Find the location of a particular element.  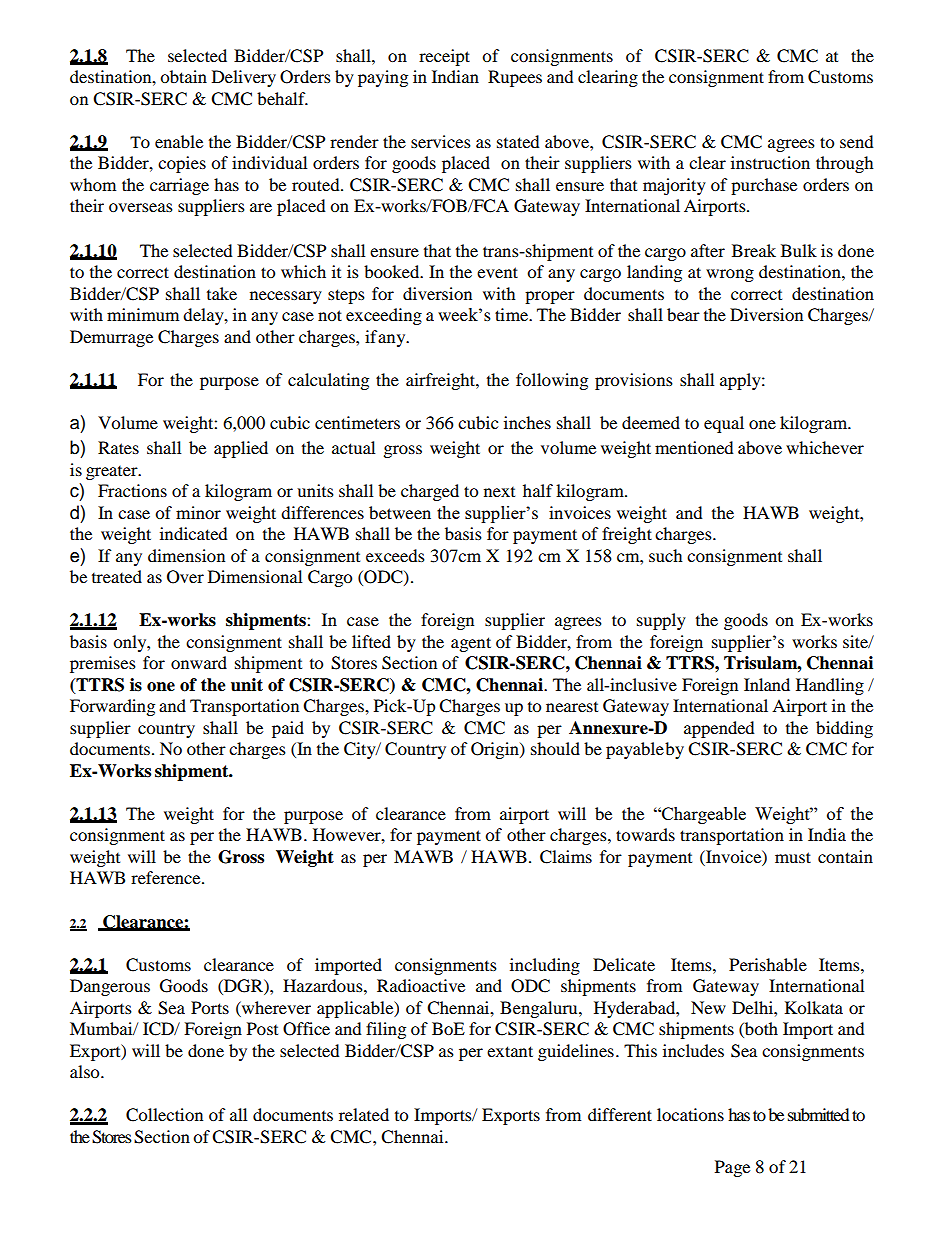

wrong is located at coordinates (730, 275).
